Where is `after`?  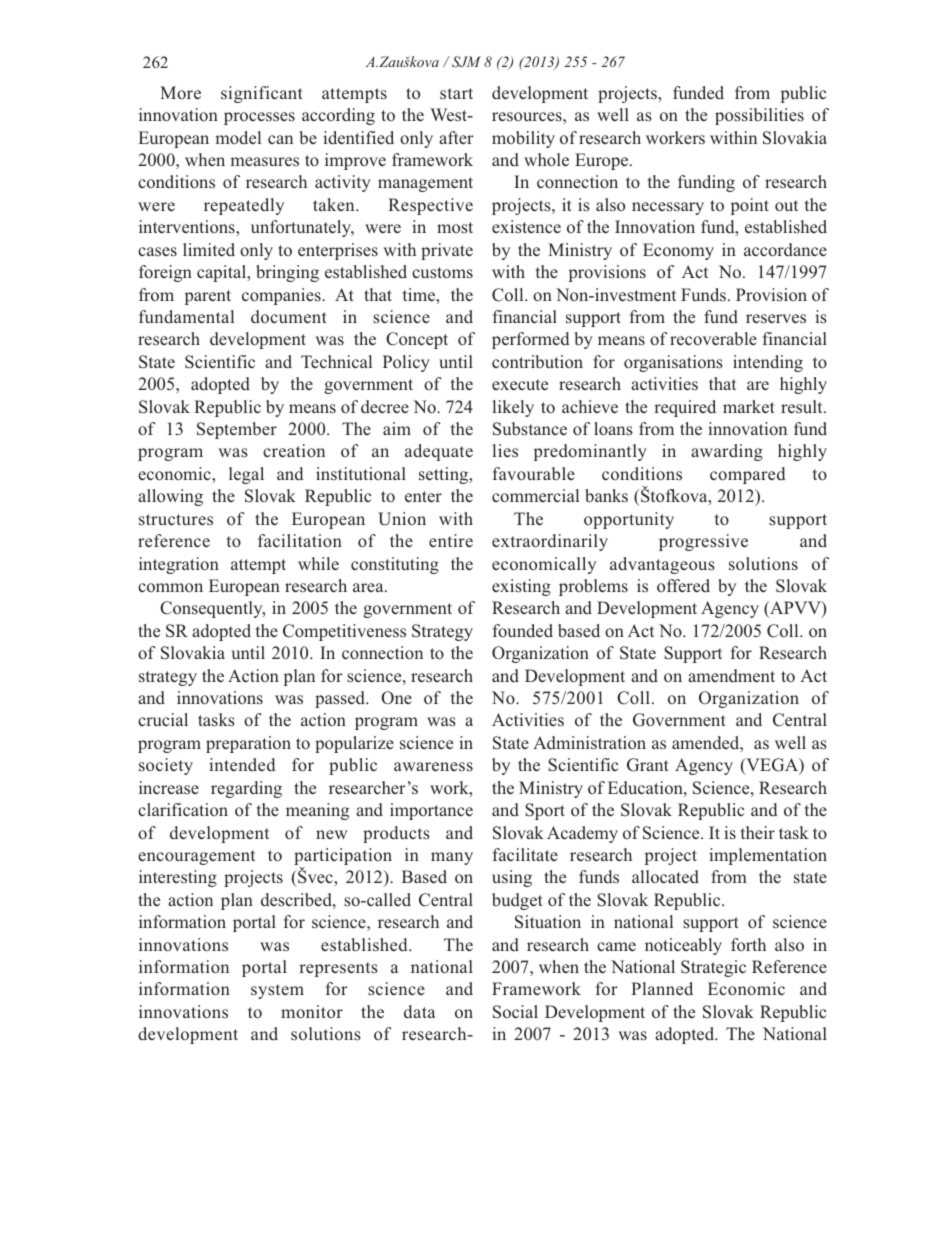 after is located at coordinates (456, 137).
